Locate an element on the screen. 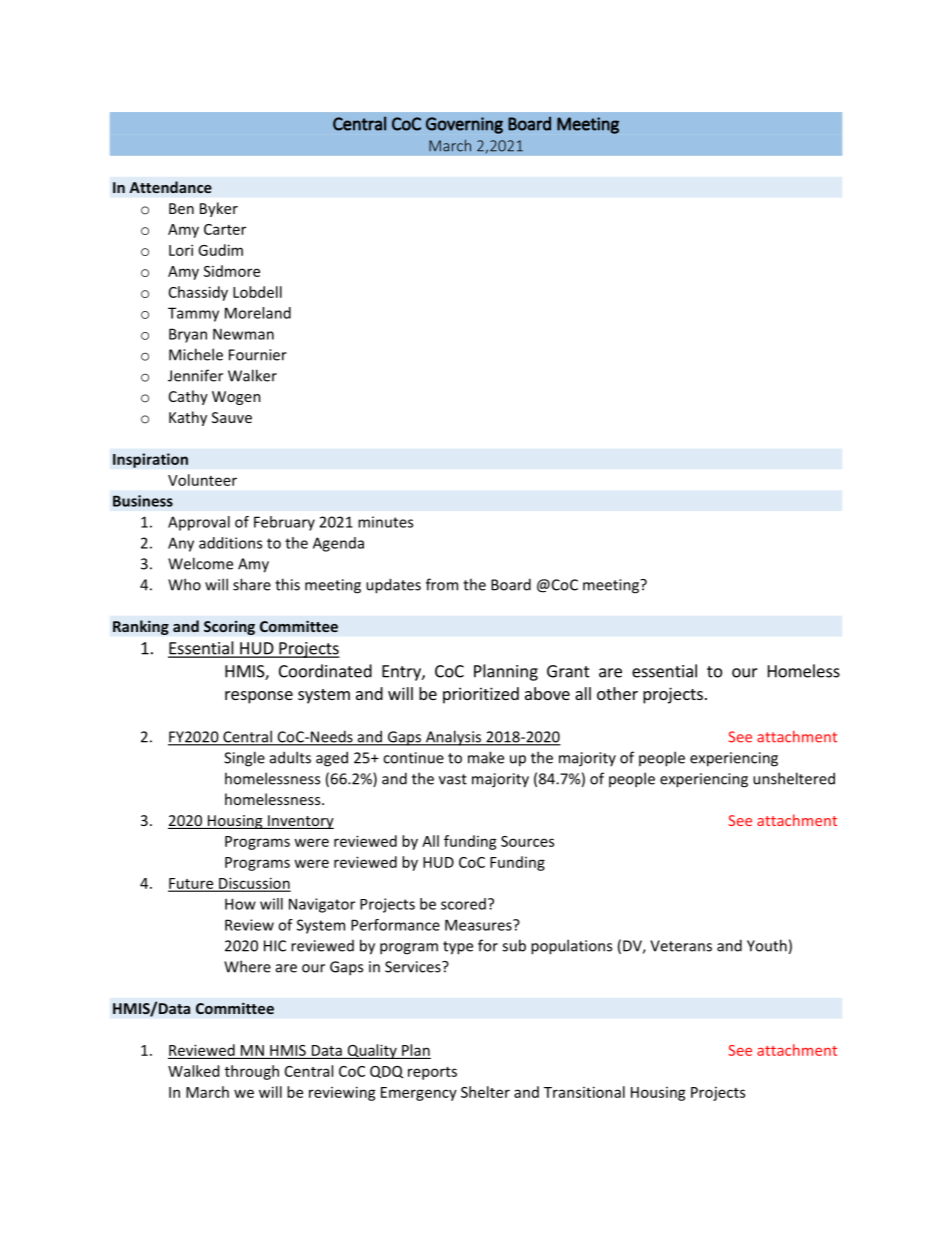 This screenshot has width=952, height=1233. Jennifer is located at coordinates (195, 375).
